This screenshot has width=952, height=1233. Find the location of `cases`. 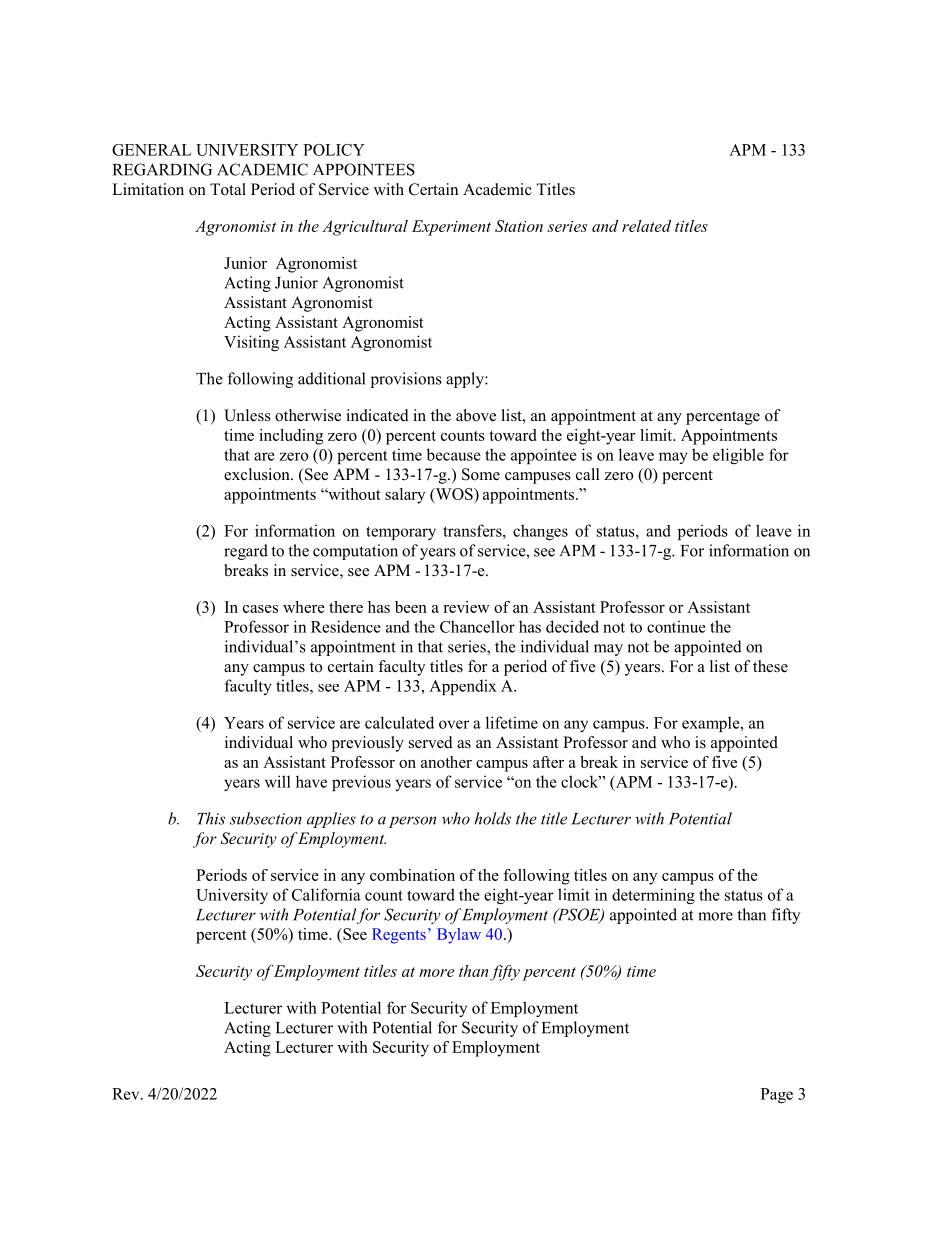

cases is located at coordinates (260, 609).
